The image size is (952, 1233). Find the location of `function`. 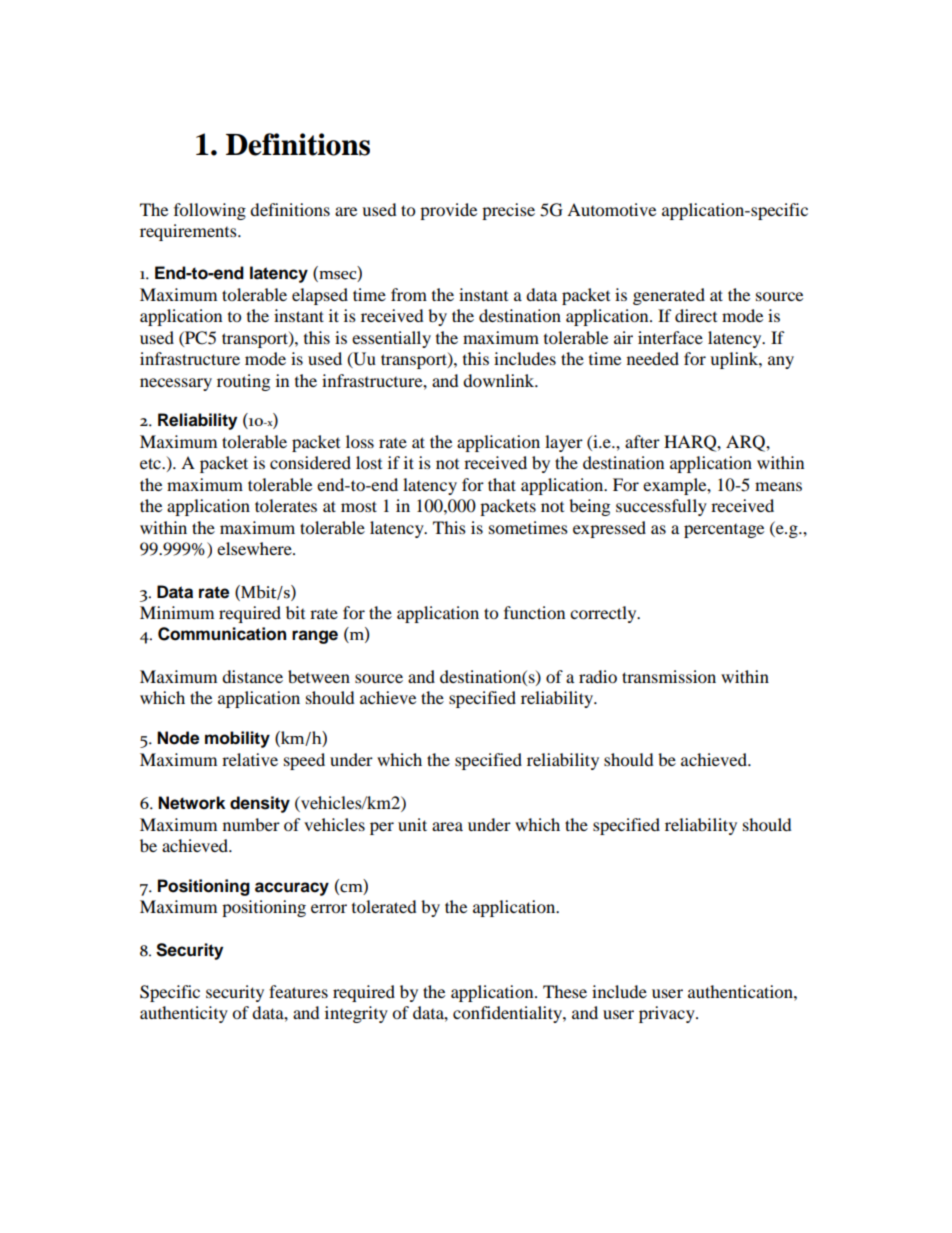

function is located at coordinates (534, 612).
